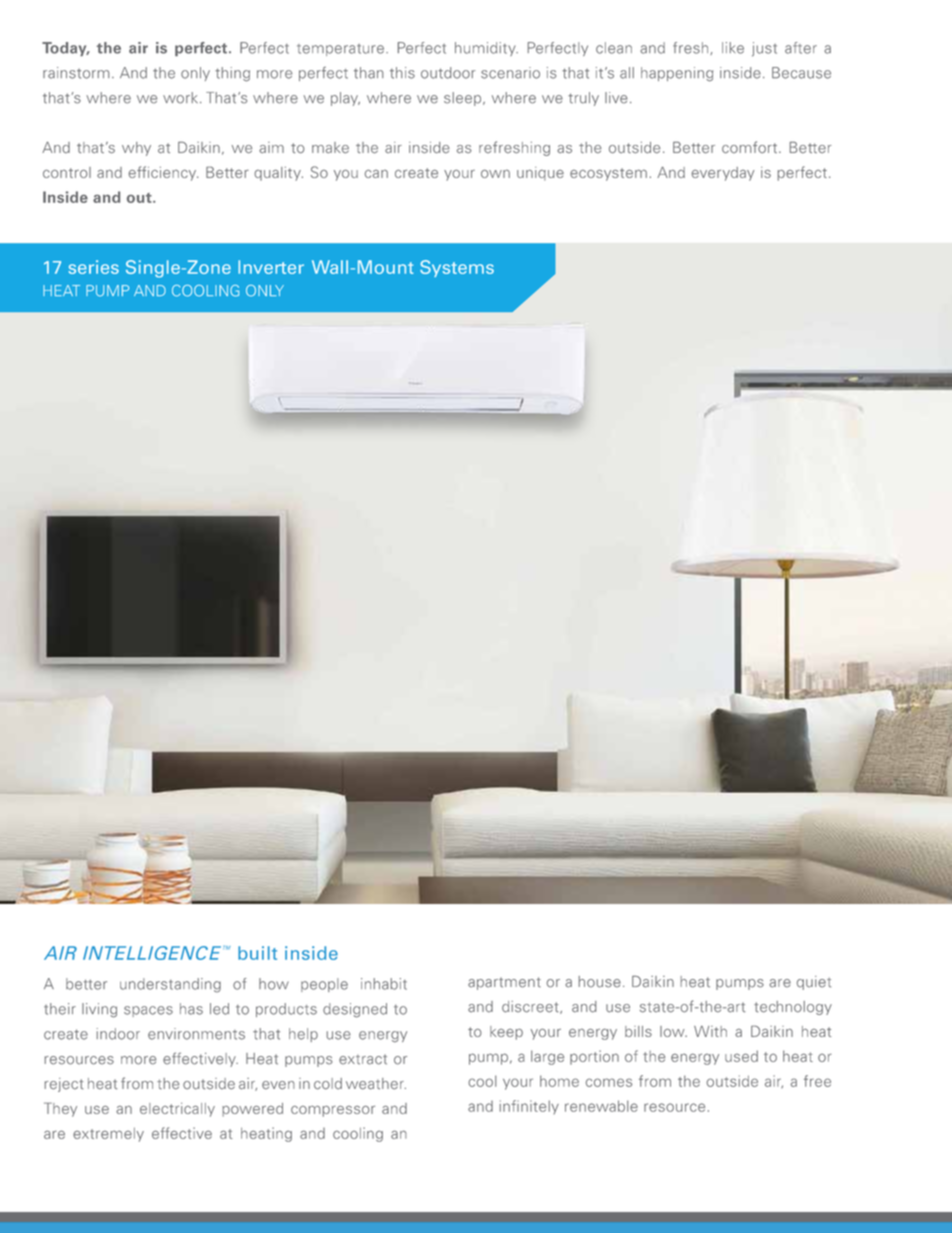 The width and height of the image is (952, 1233). What do you see at coordinates (448, 73) in the image?
I see `outdoor` at bounding box center [448, 73].
